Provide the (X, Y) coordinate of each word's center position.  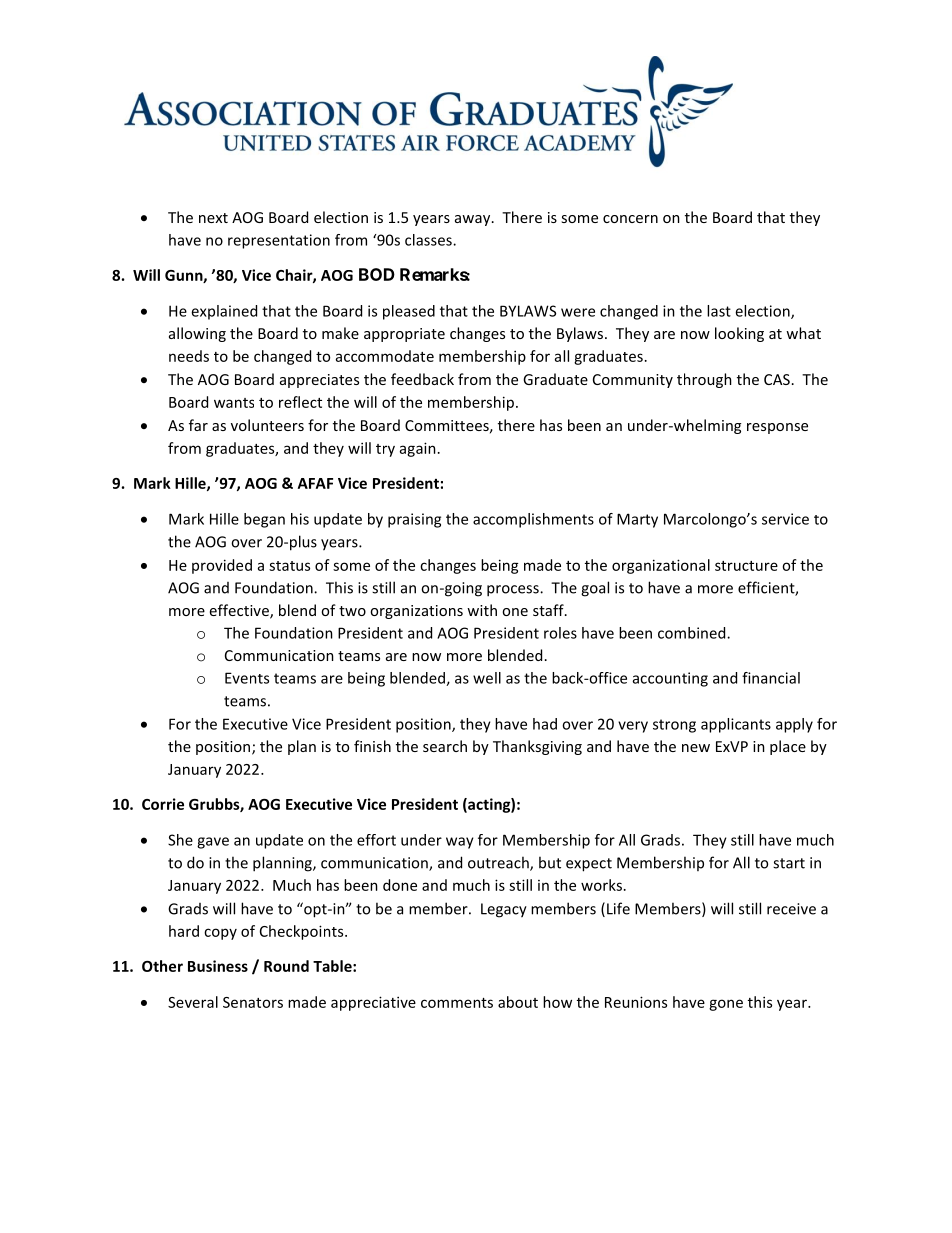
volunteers (267, 425)
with (482, 610)
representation (279, 241)
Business (218, 966)
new (696, 748)
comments (457, 1003)
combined (693, 633)
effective (240, 611)
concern (630, 219)
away (474, 220)
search (445, 746)
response (777, 428)
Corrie (163, 804)
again (418, 449)
